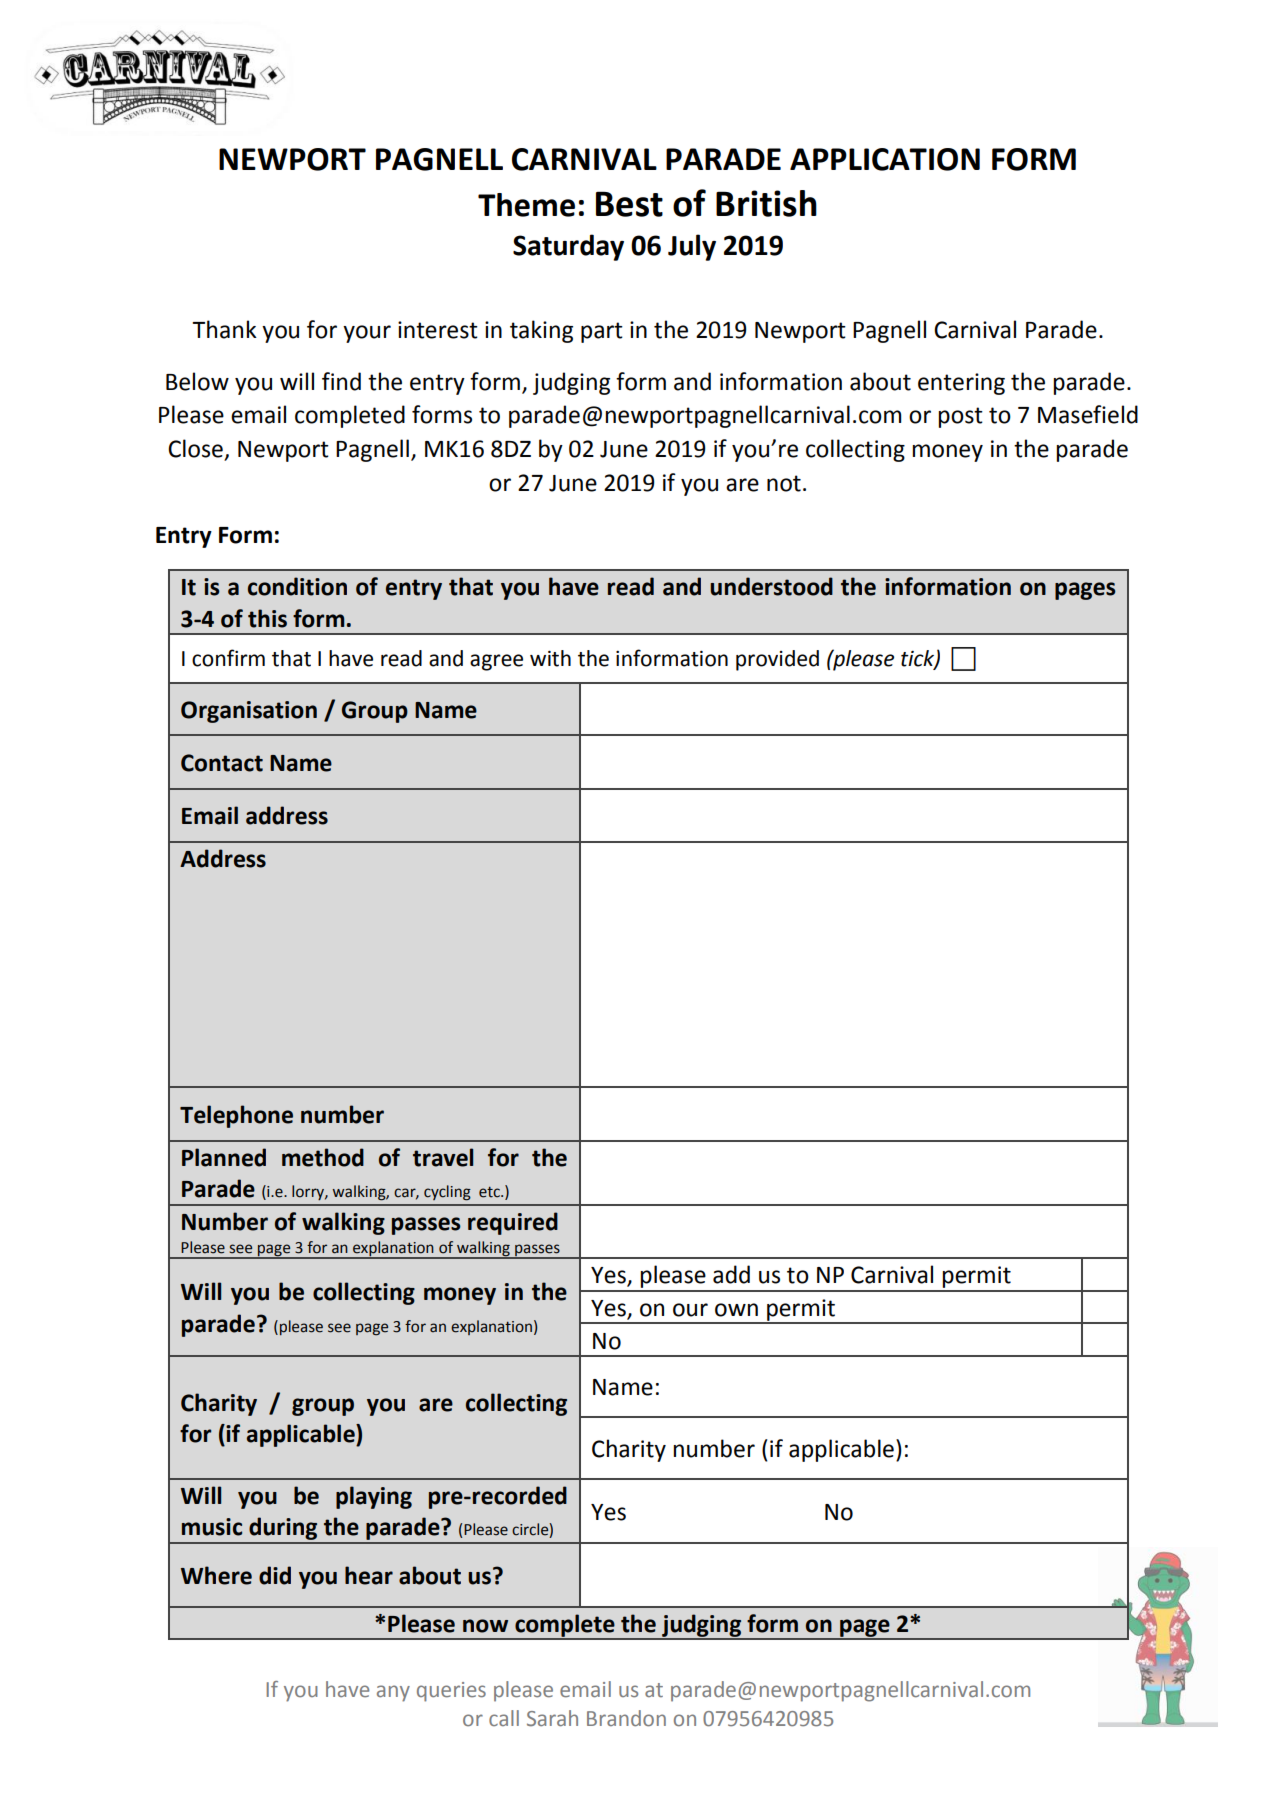 Image resolution: width=1279 pixels, height=1809 pixels. I want to click on Thank, so click(224, 329).
